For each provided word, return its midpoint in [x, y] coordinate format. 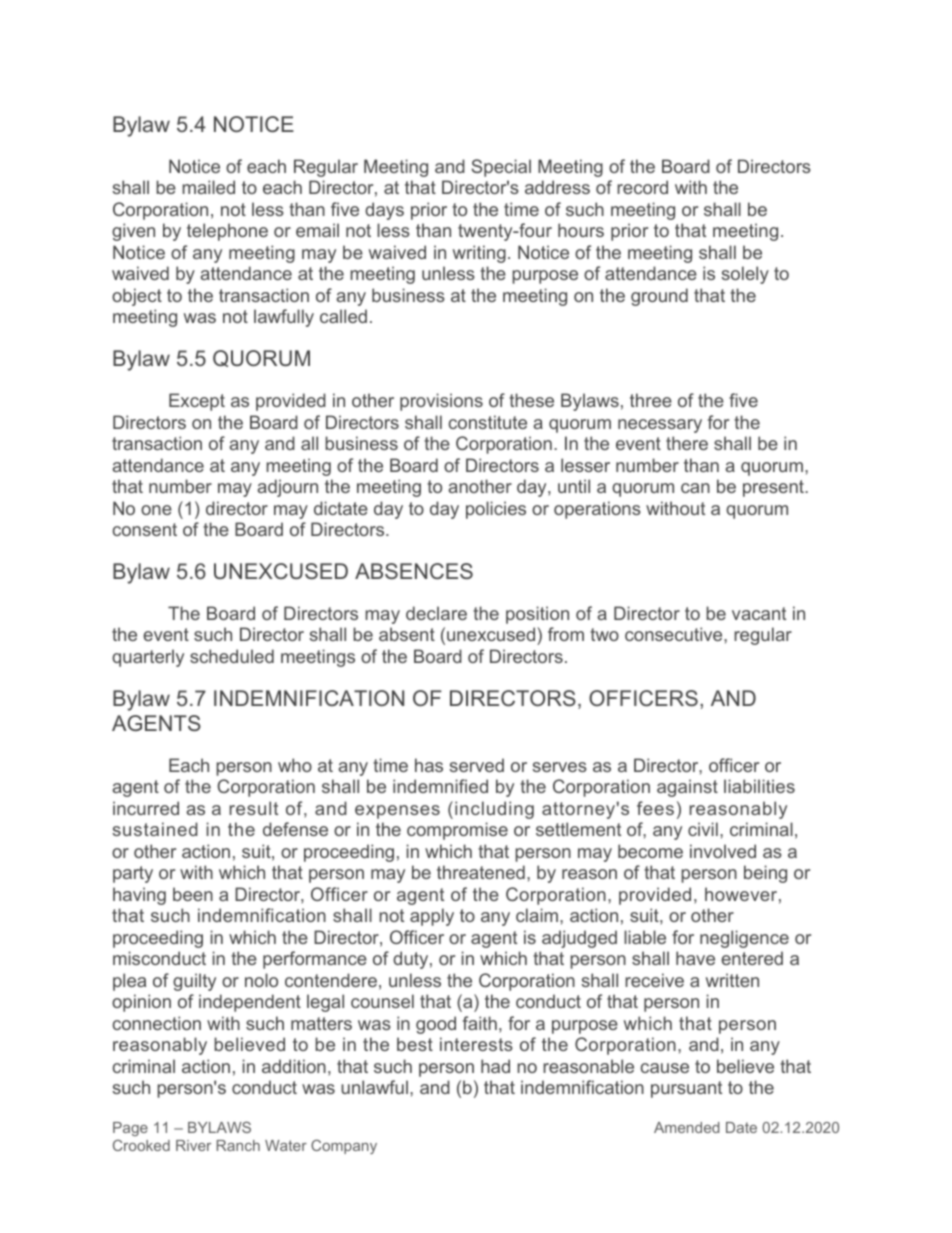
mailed [208, 187]
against [687, 788]
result [253, 808]
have [695, 958]
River [193, 1145]
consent [145, 529]
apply [432, 917]
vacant [759, 613]
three [651, 400]
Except [197, 402]
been [193, 894]
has [429, 765]
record [642, 187]
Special [501, 168]
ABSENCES [414, 571]
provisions [441, 402]
